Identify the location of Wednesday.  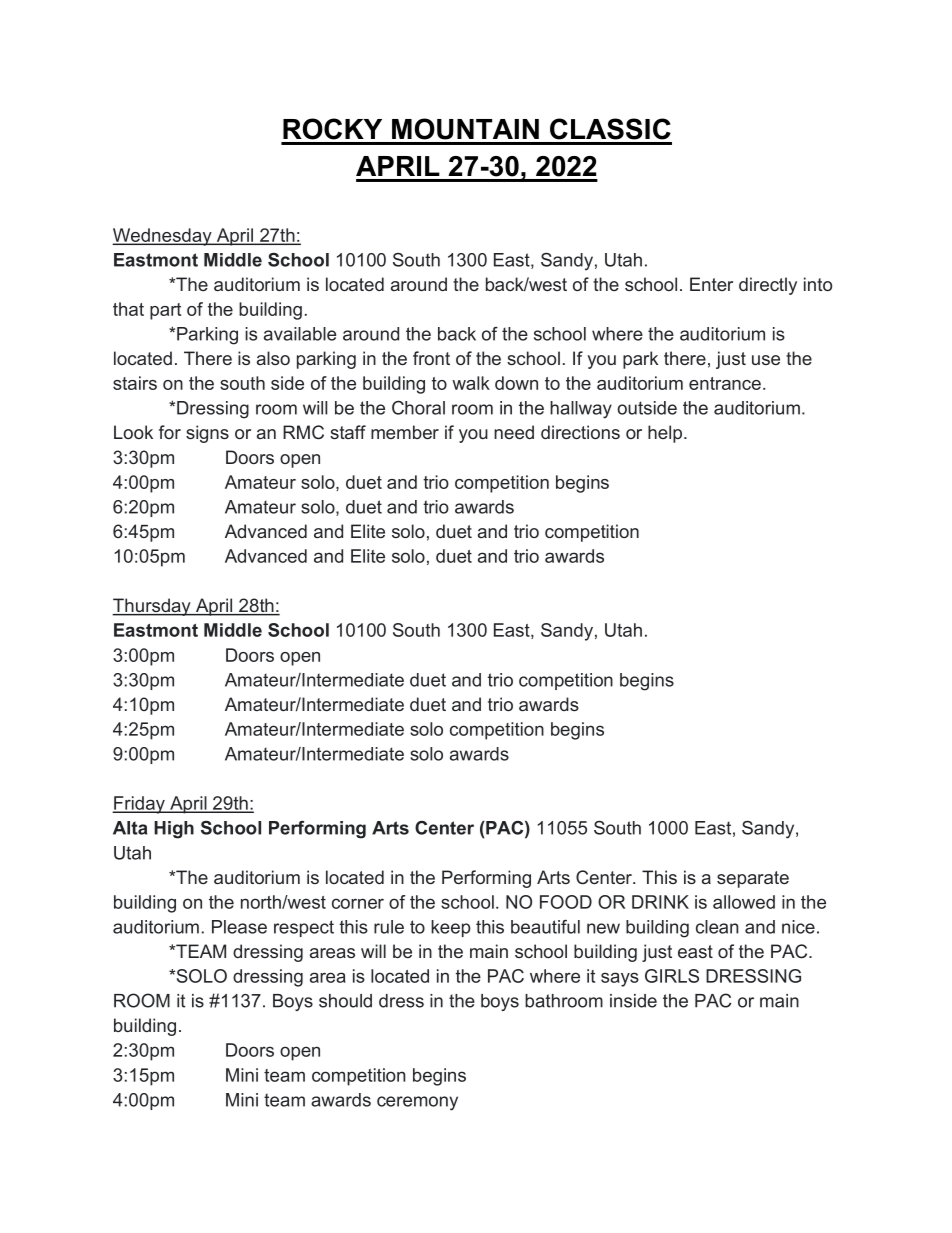
(163, 237).
